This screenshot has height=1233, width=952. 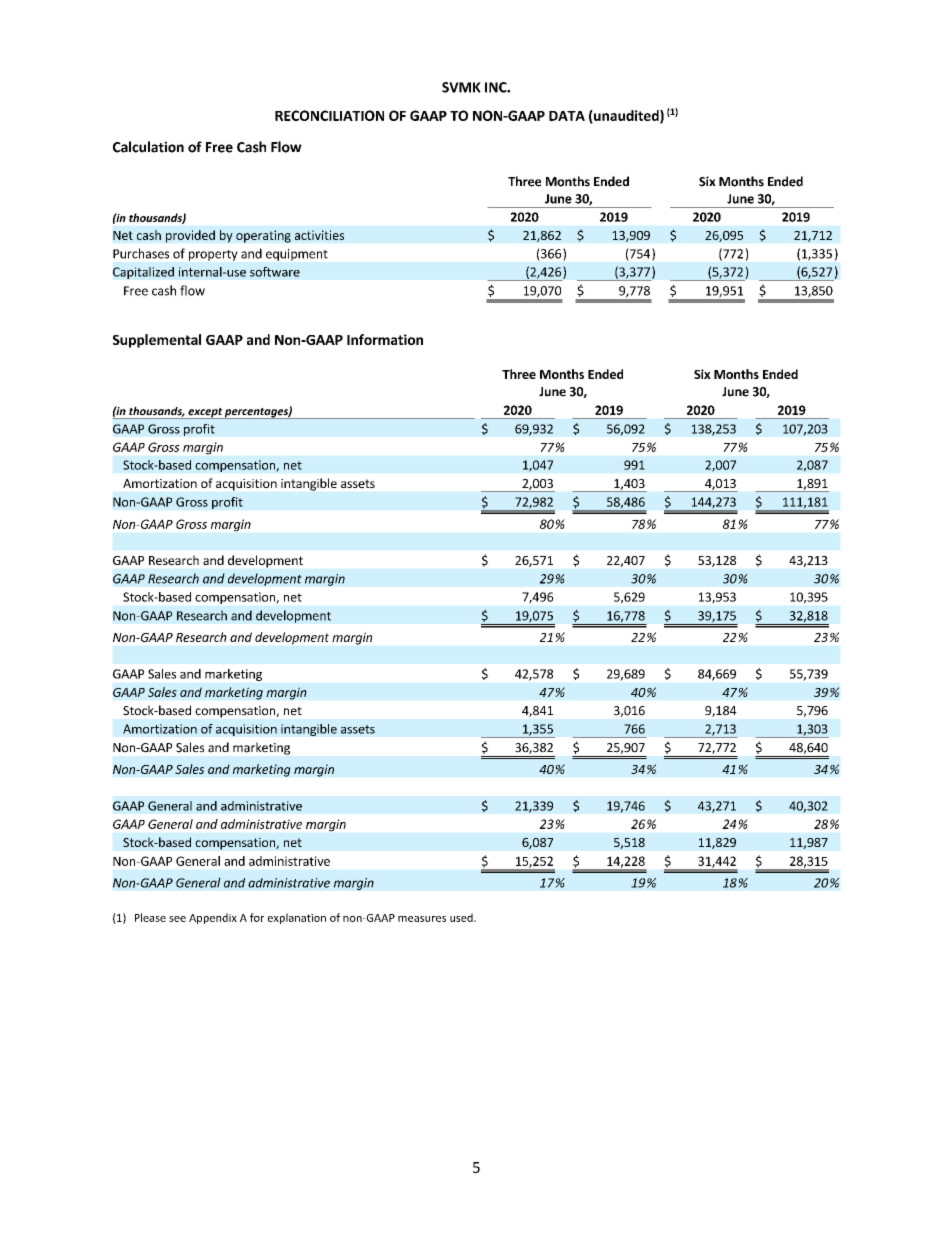 I want to click on measures, so click(x=422, y=919).
